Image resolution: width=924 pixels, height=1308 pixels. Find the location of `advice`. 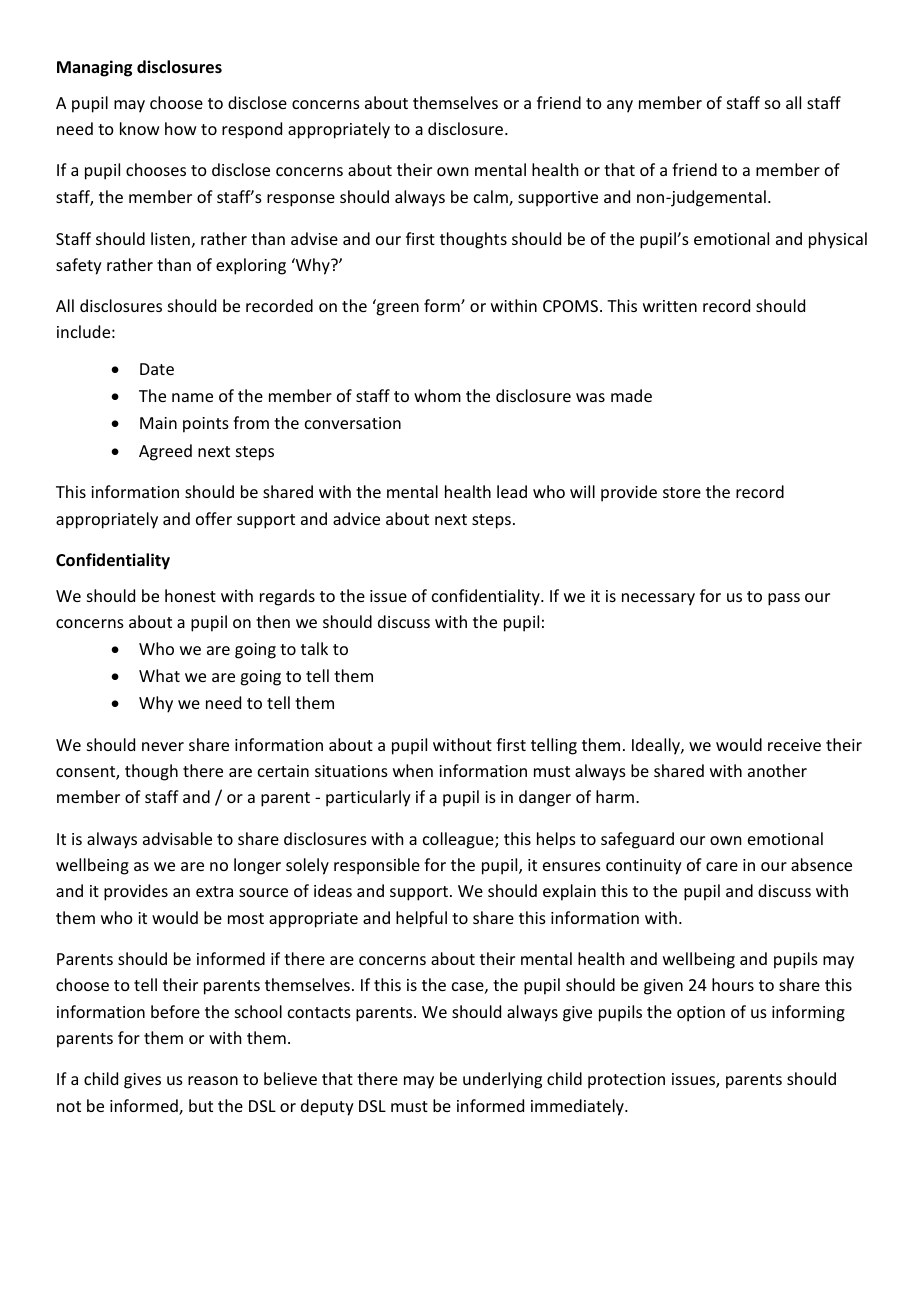

advice is located at coordinates (356, 518).
